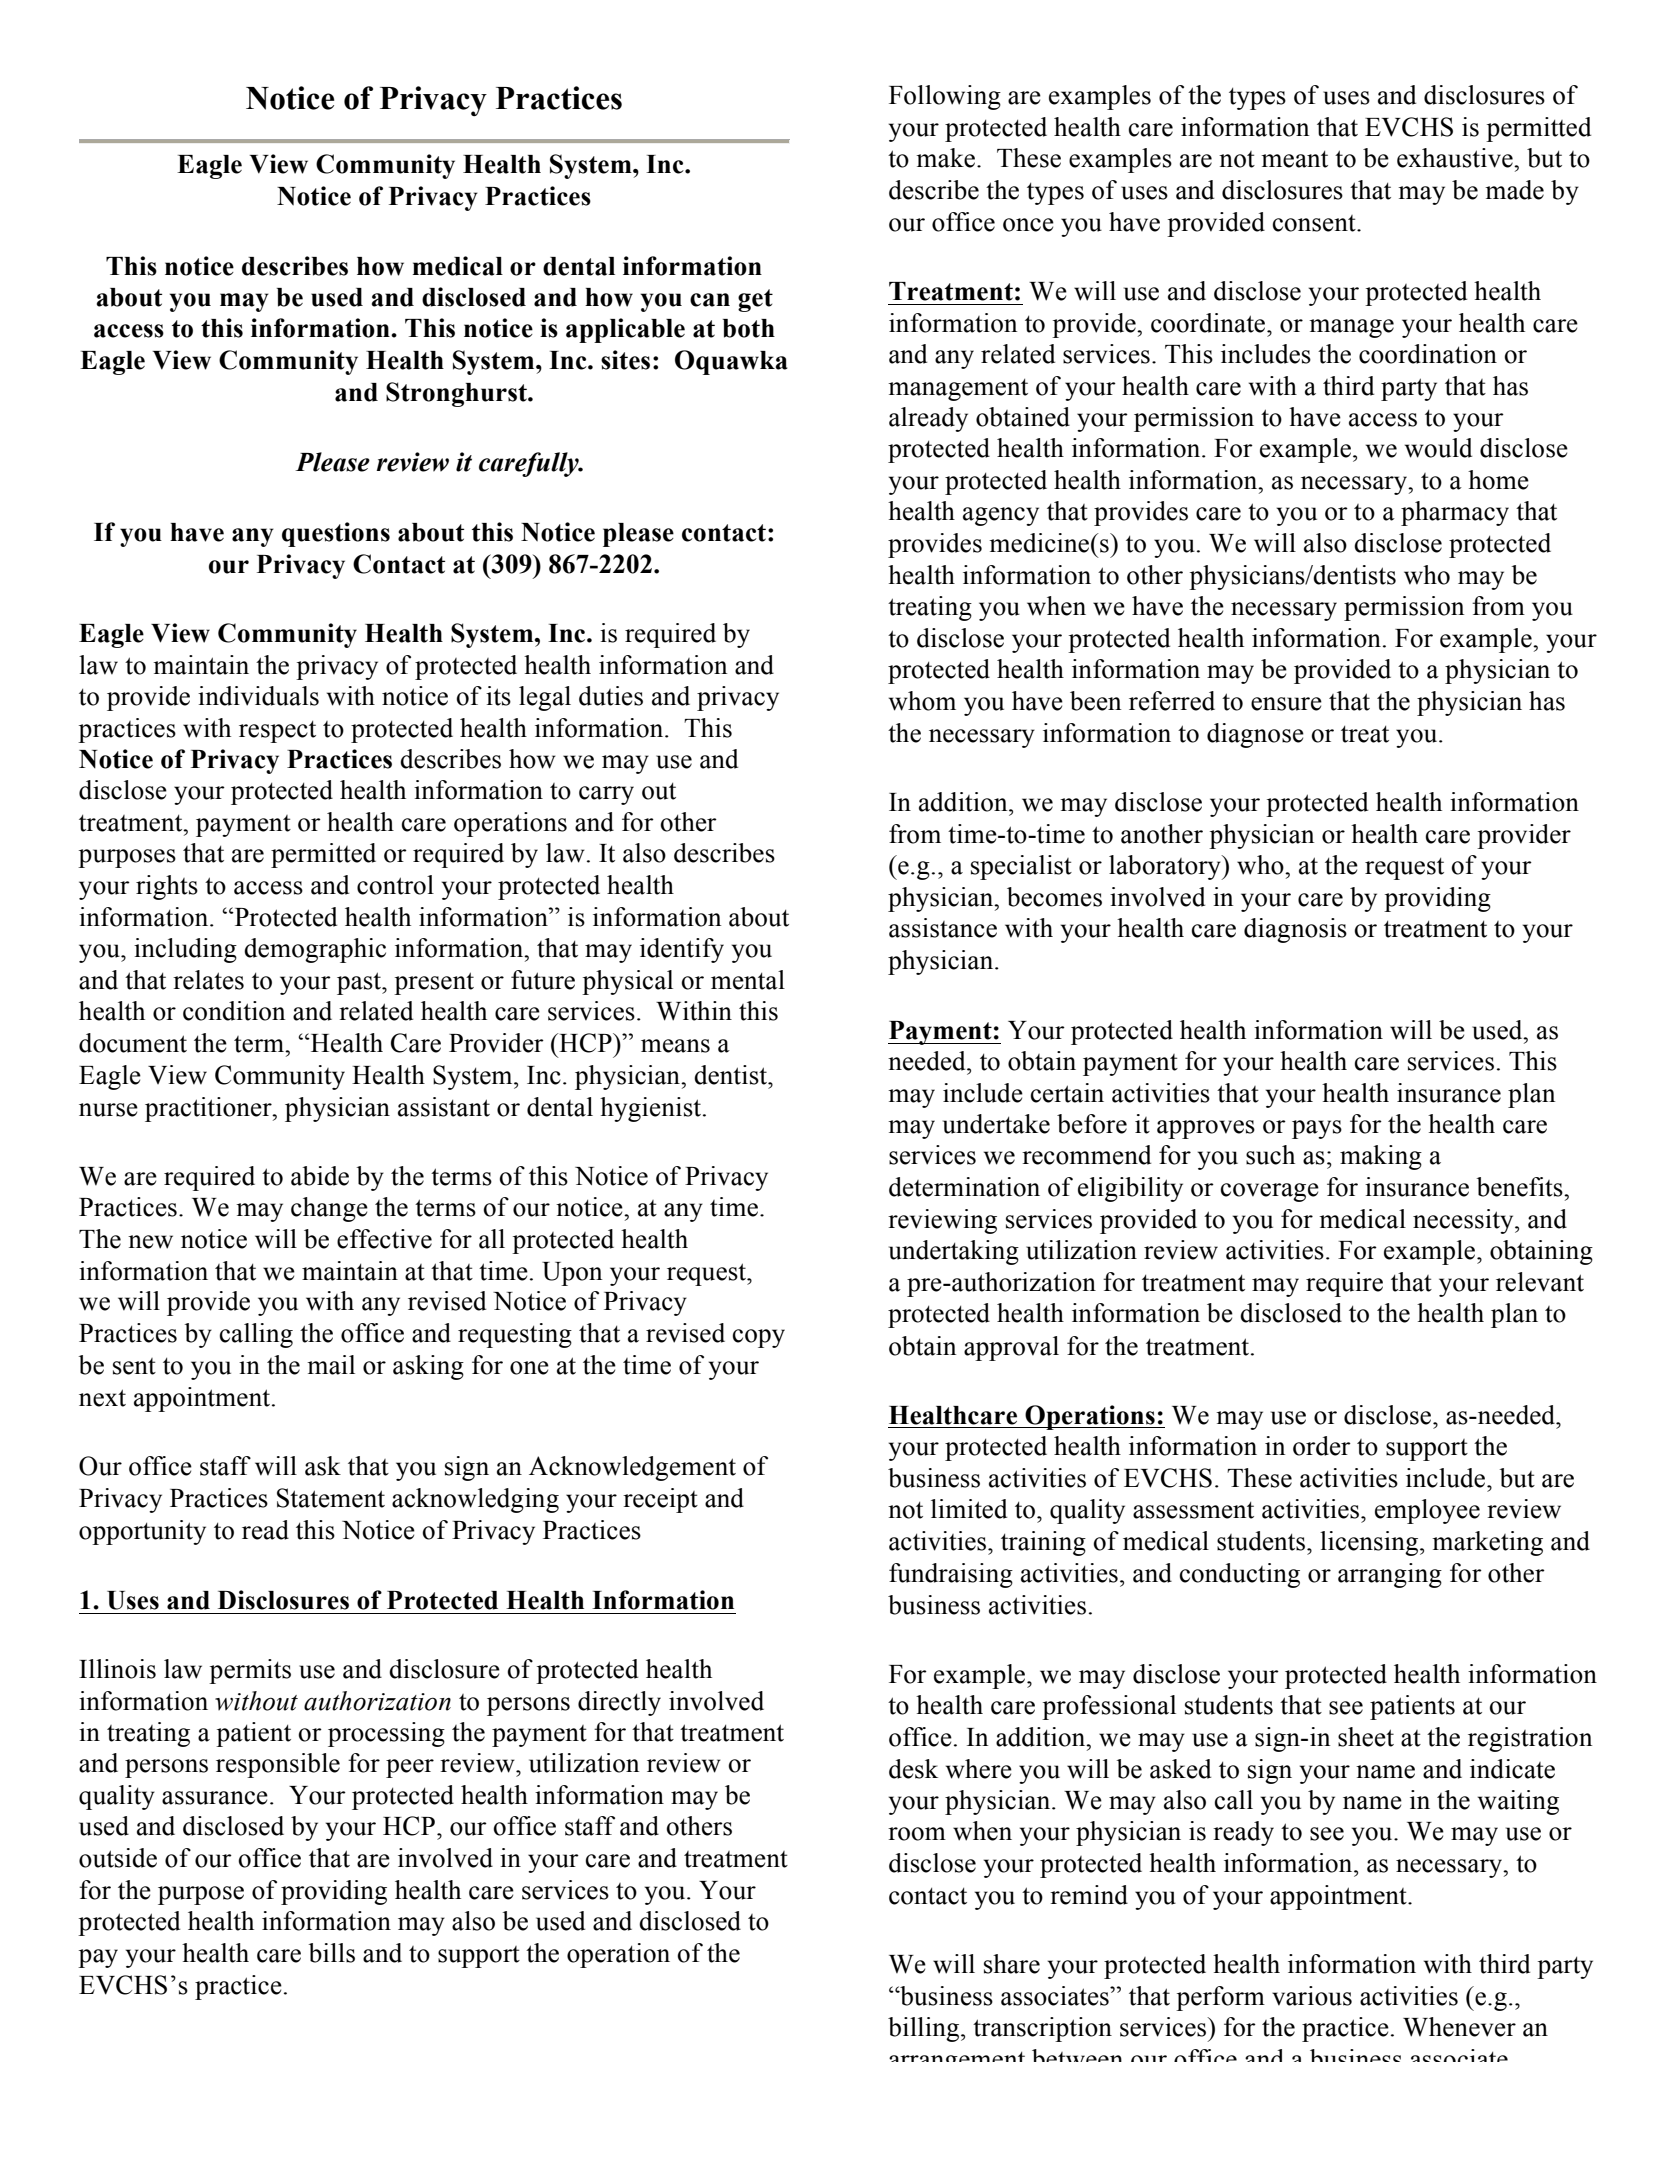 The image size is (1678, 2171). Describe the element at coordinates (1312, 1996) in the screenshot. I see `various` at that location.
